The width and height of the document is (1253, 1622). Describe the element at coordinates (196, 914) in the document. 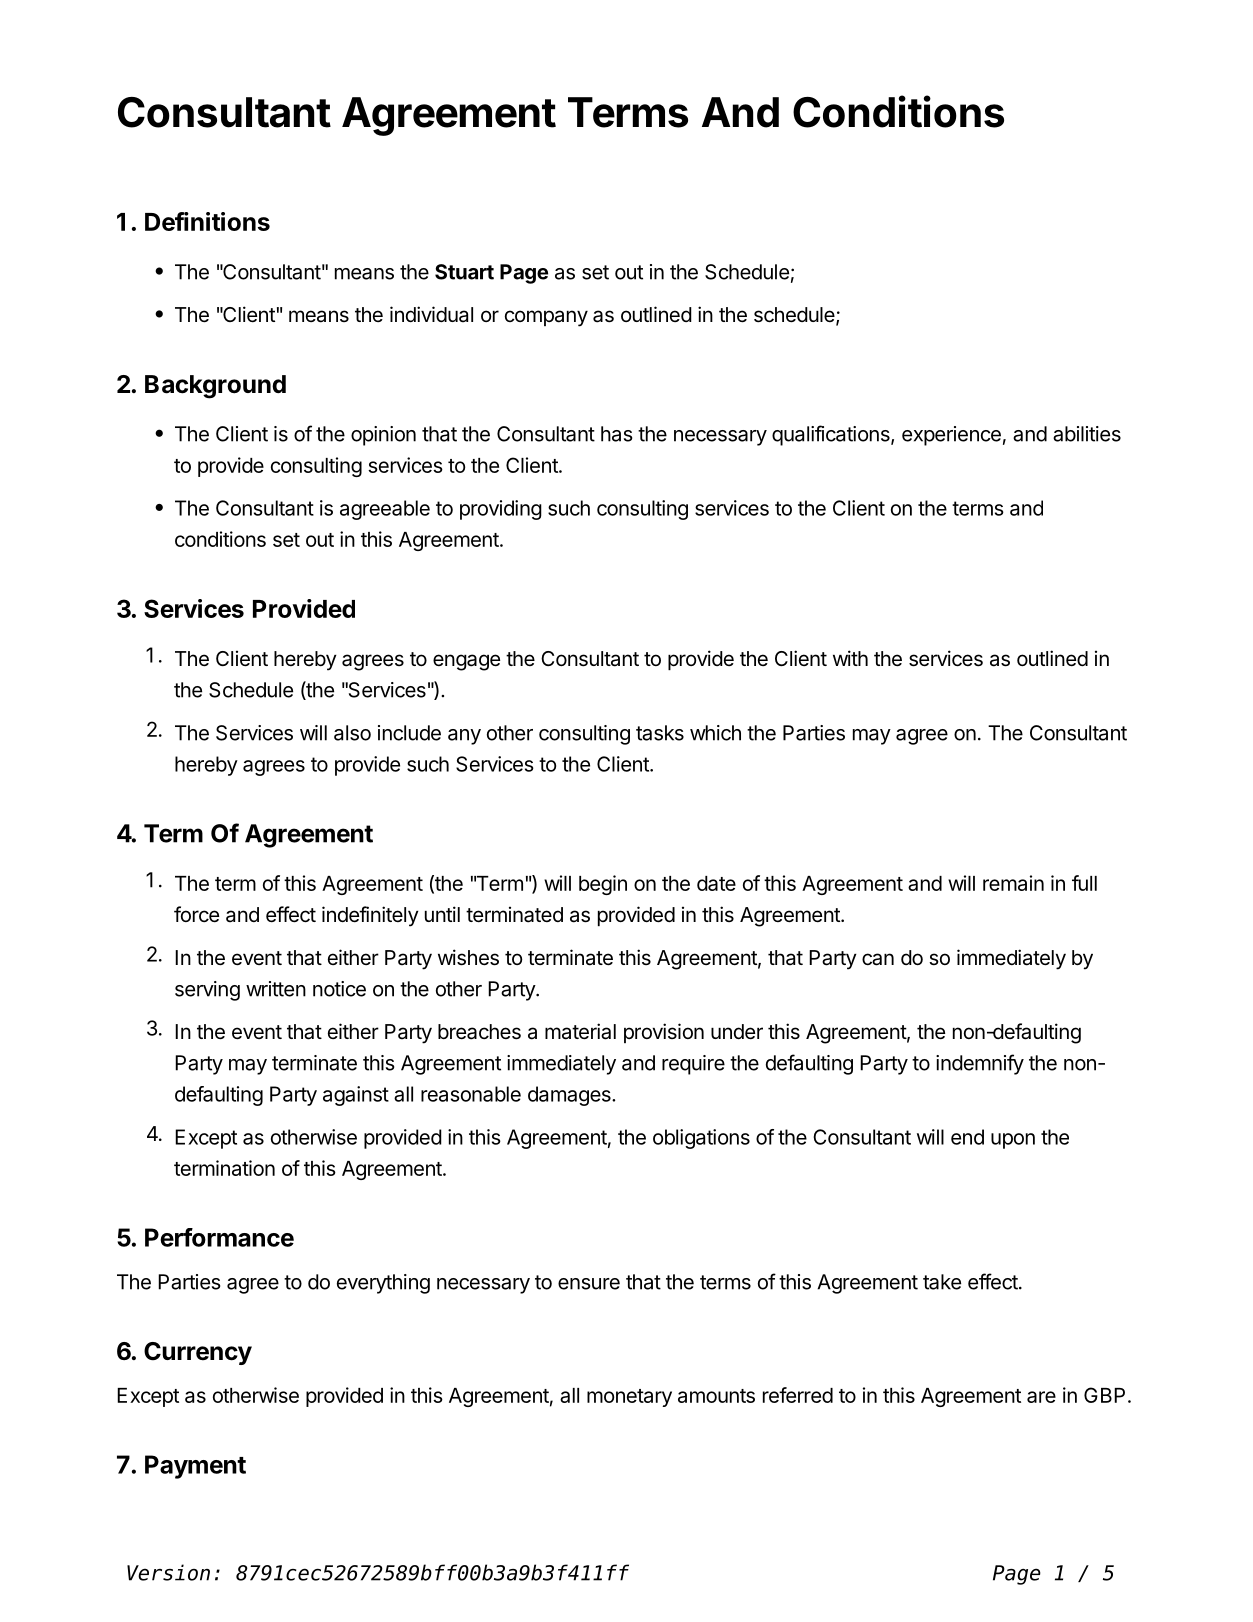

I see `force` at that location.
